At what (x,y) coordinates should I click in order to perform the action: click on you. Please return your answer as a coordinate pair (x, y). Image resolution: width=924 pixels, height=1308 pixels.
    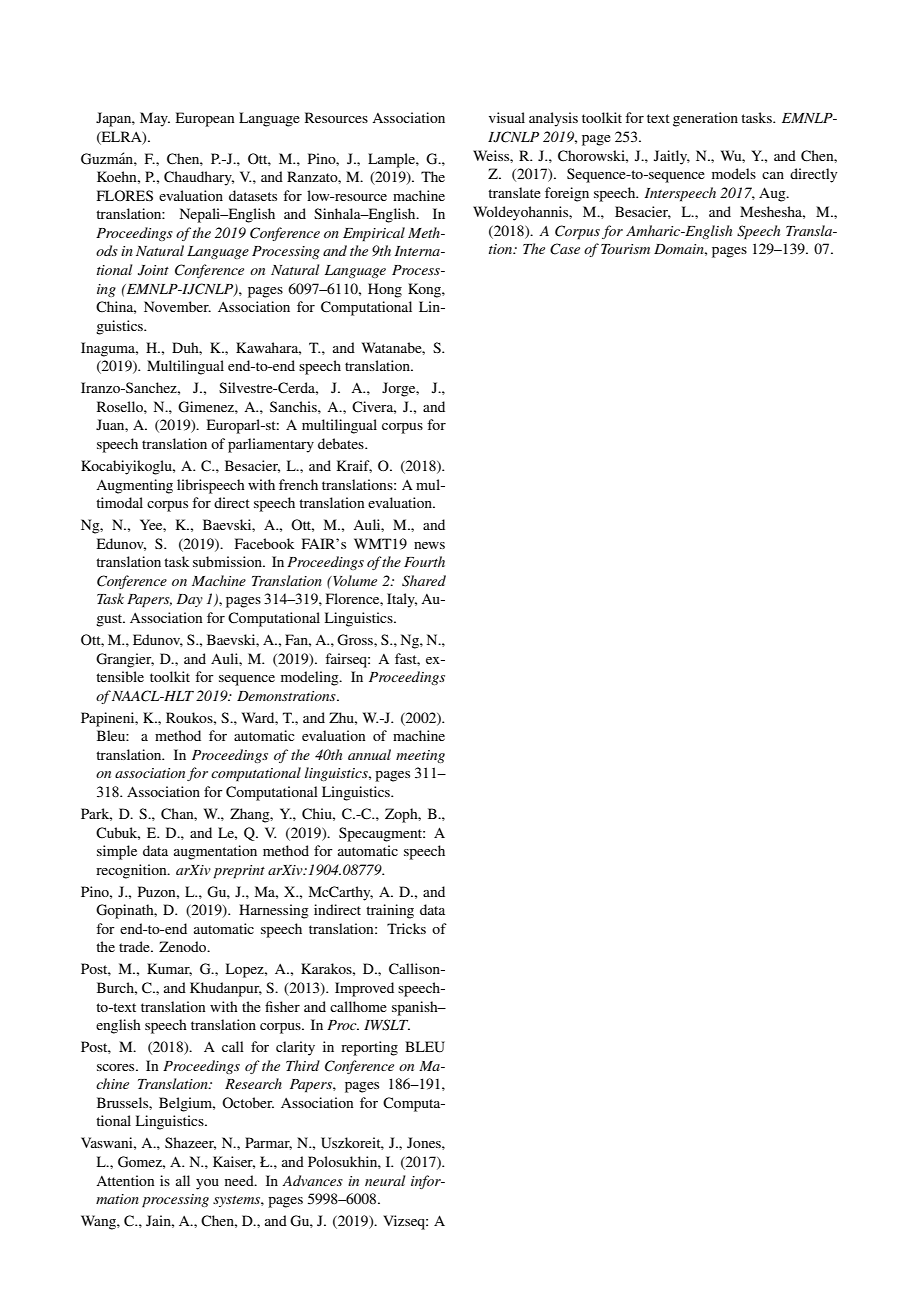
    Looking at the image, I should click on (207, 1184).
